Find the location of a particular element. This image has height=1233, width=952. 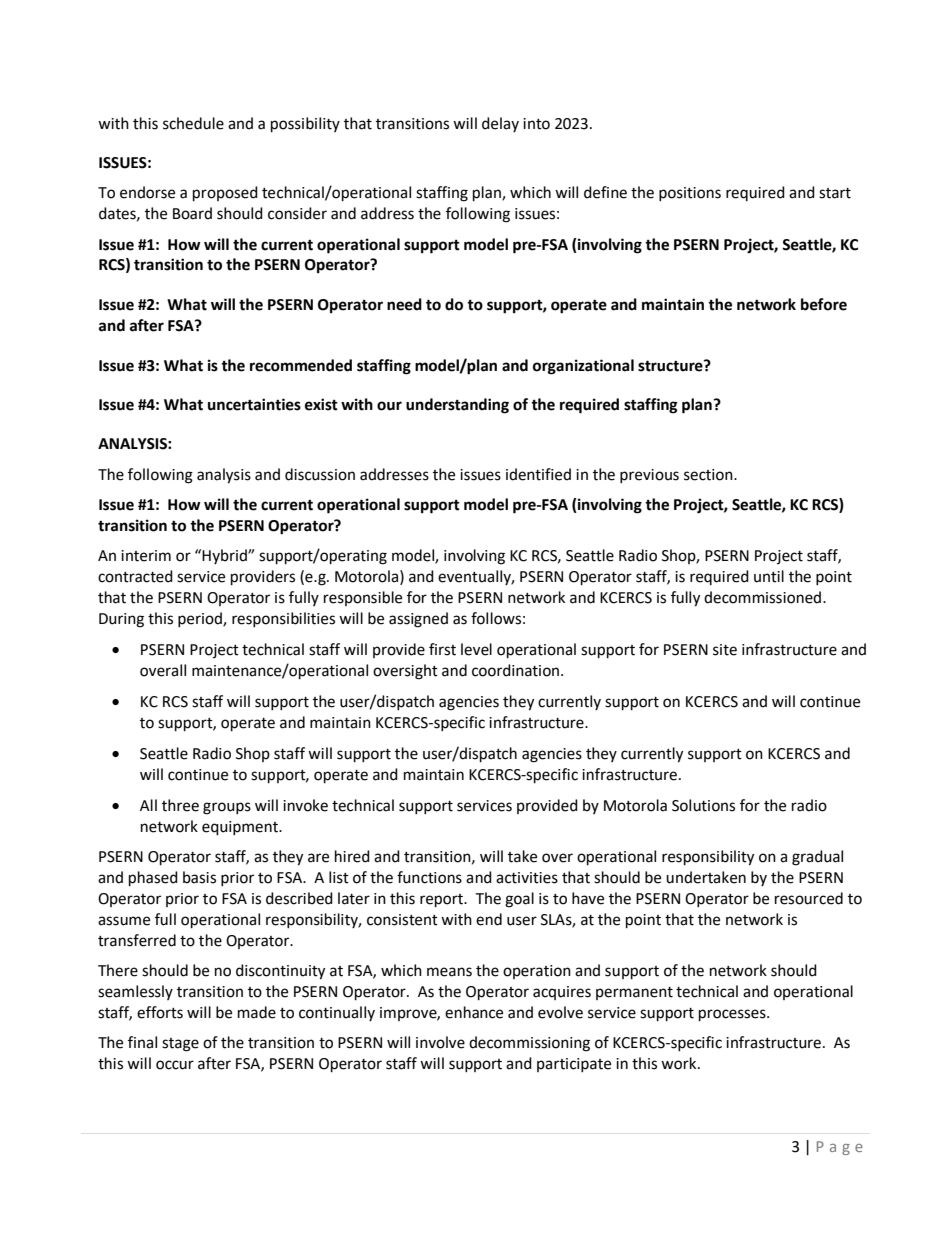

decommissioned is located at coordinates (764, 597).
